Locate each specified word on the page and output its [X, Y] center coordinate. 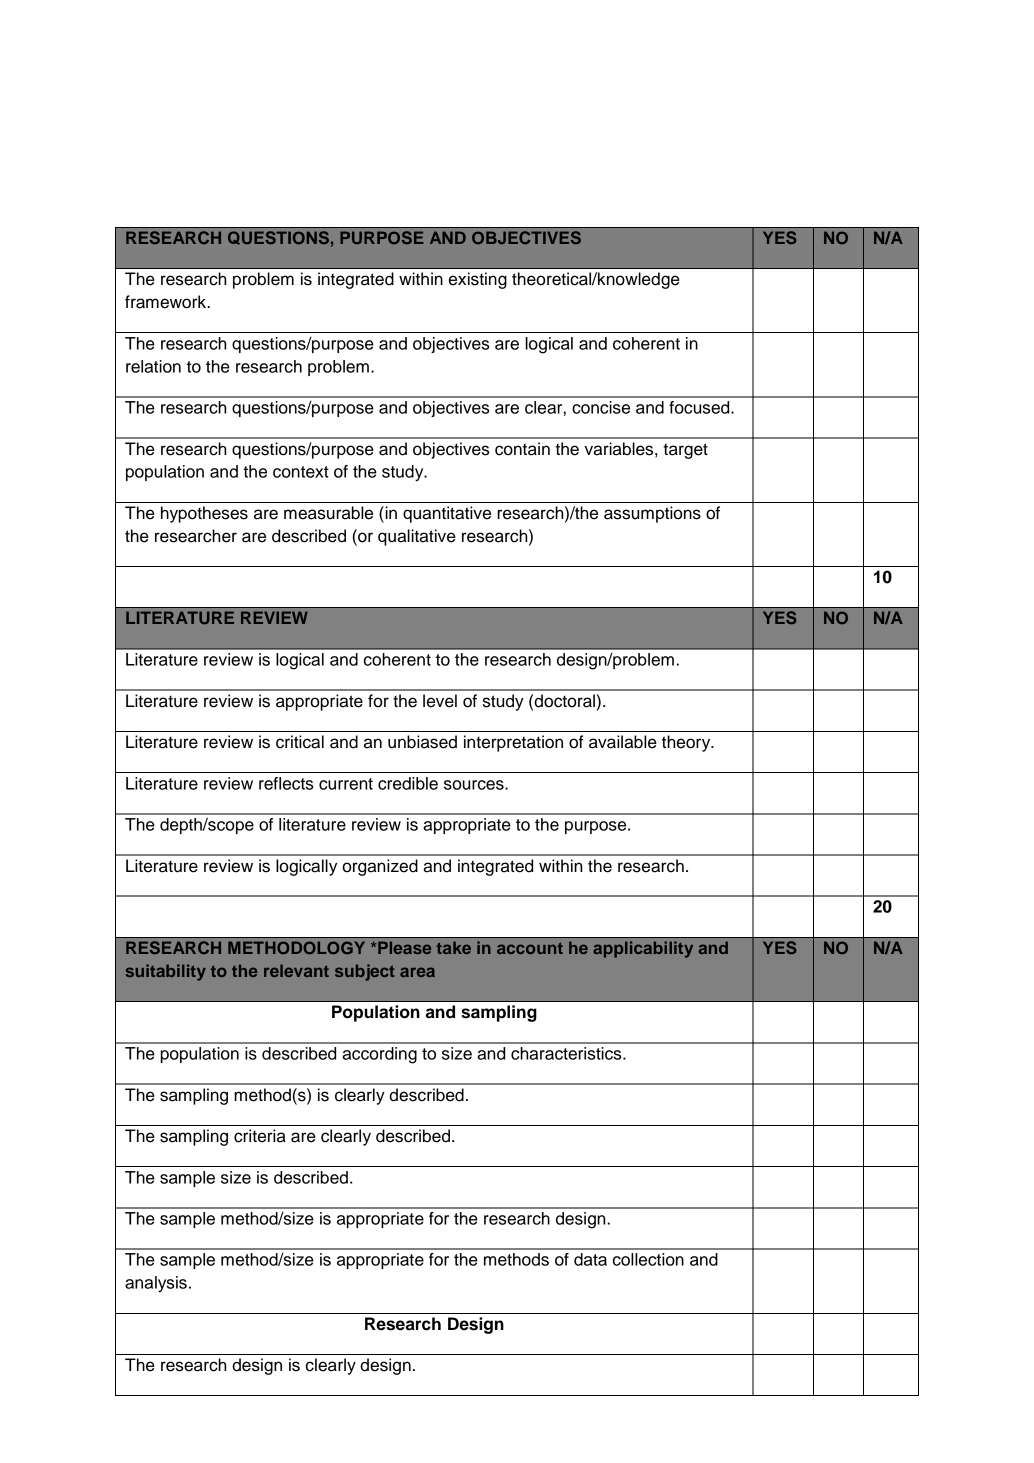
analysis [156, 1284]
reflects [286, 783]
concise [601, 407]
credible [408, 783]
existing [478, 280]
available [623, 742]
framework [167, 302]
